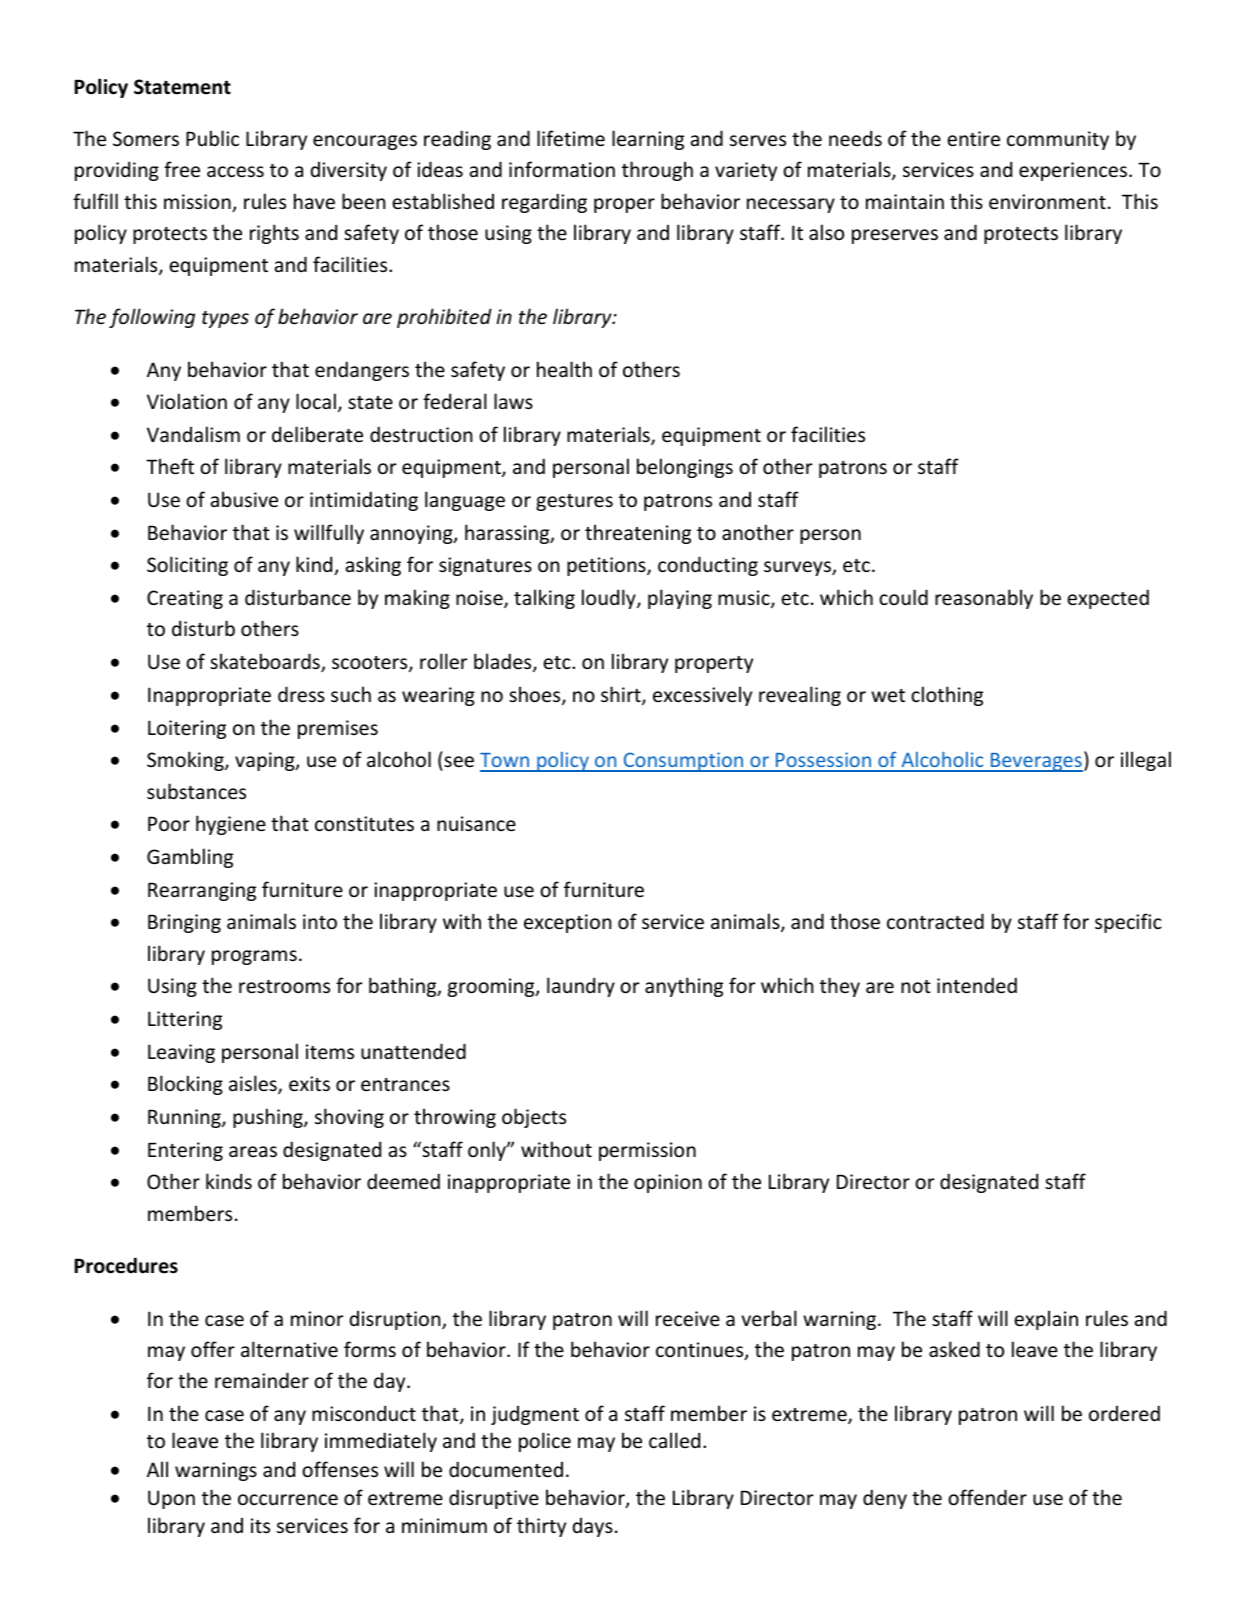 Image resolution: width=1246 pixels, height=1613 pixels. Describe the element at coordinates (683, 762) in the screenshot. I see `Consumption` at that location.
